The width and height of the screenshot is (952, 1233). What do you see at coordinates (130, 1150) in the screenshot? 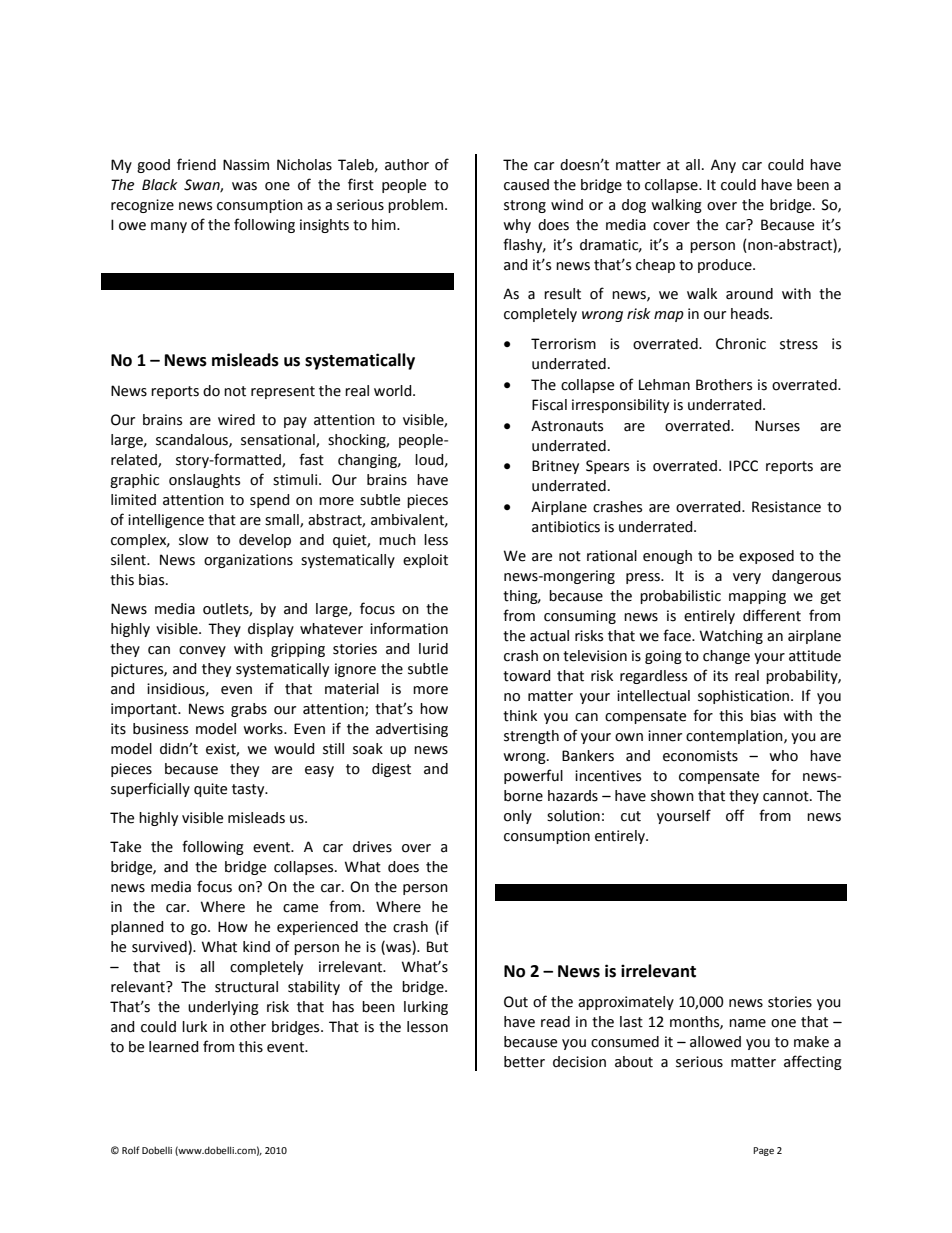
I see `Rolf` at bounding box center [130, 1150].
